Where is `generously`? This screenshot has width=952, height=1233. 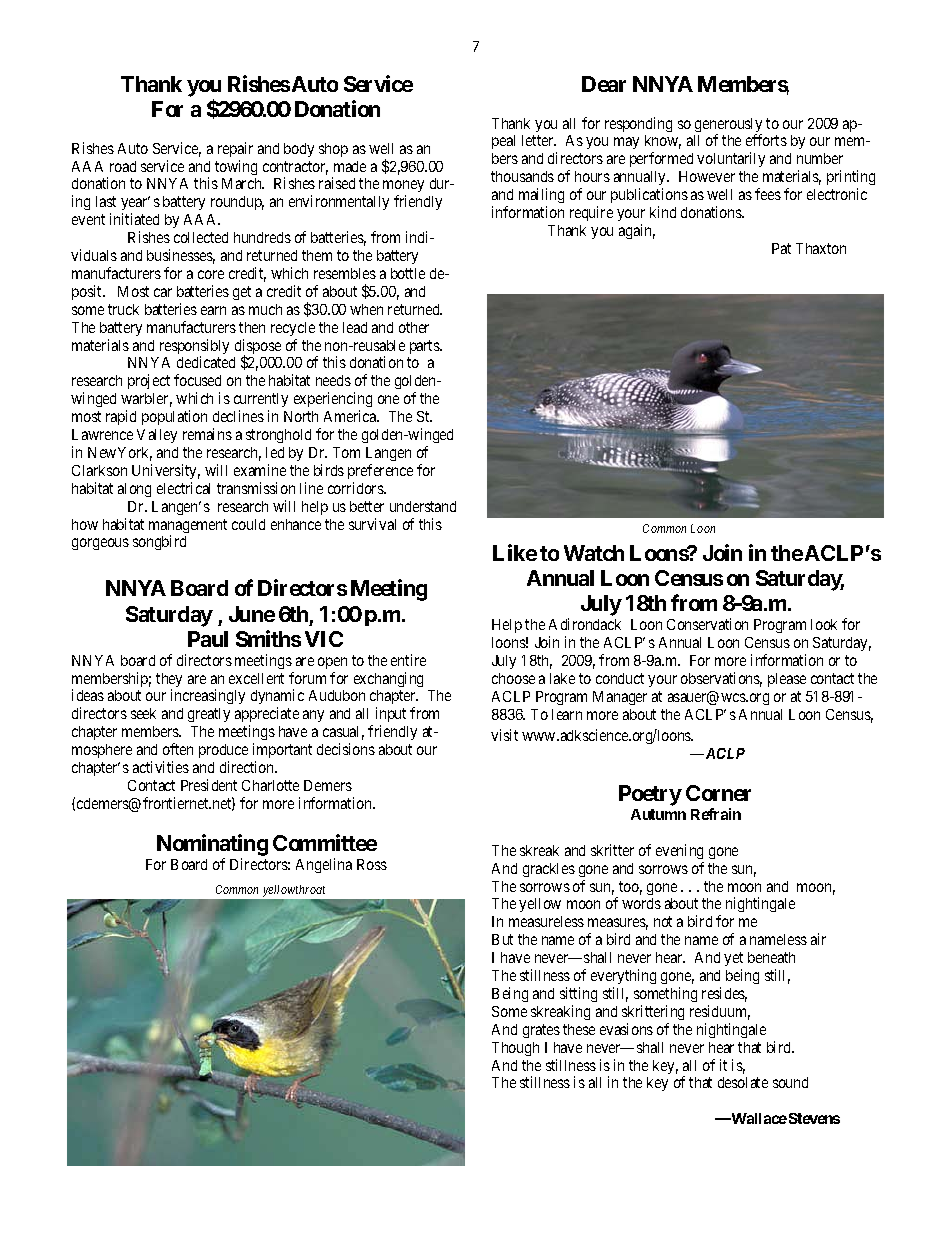 generously is located at coordinates (728, 126).
